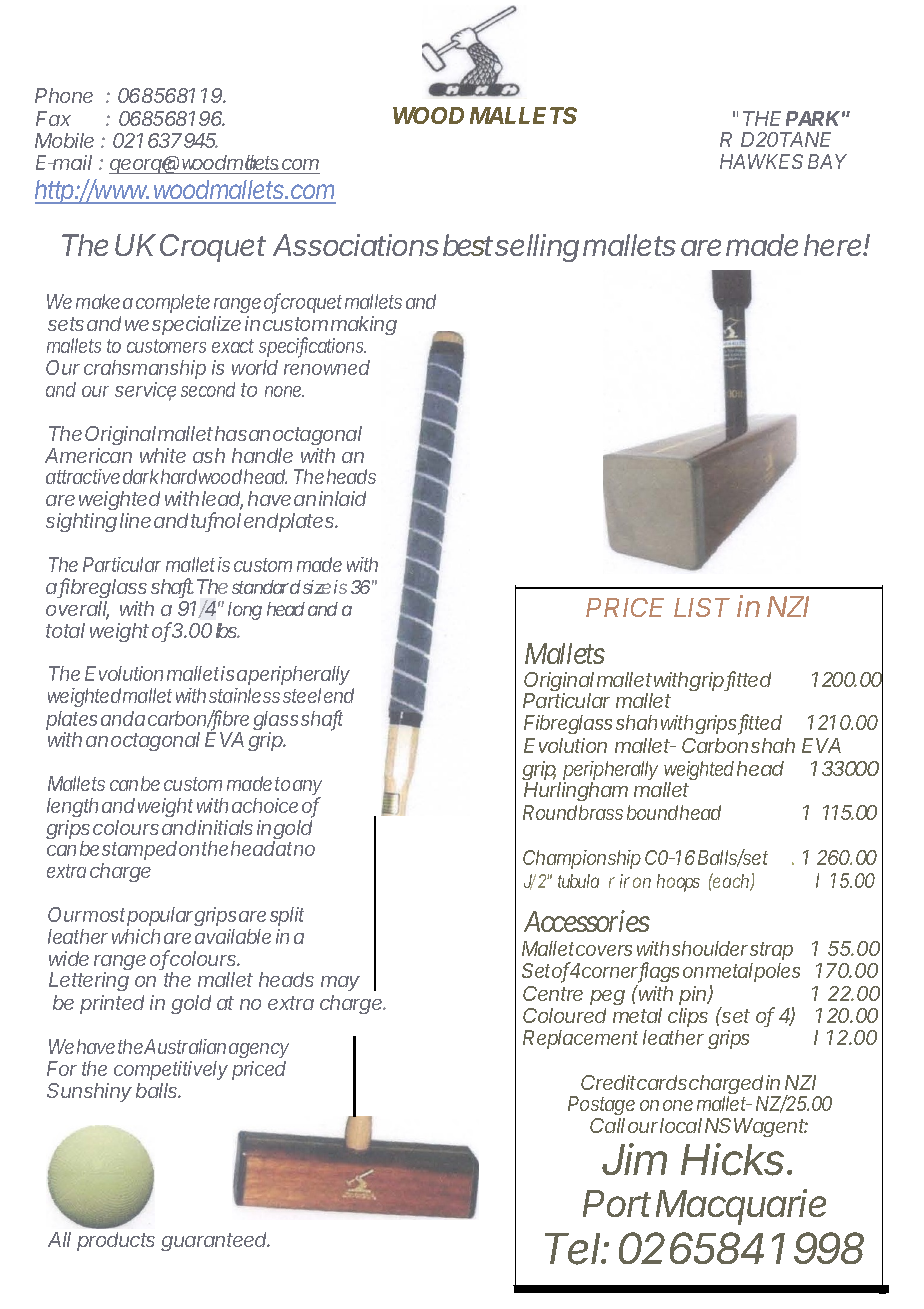  Describe the element at coordinates (64, 140) in the page. I see `Mobile` at that location.
